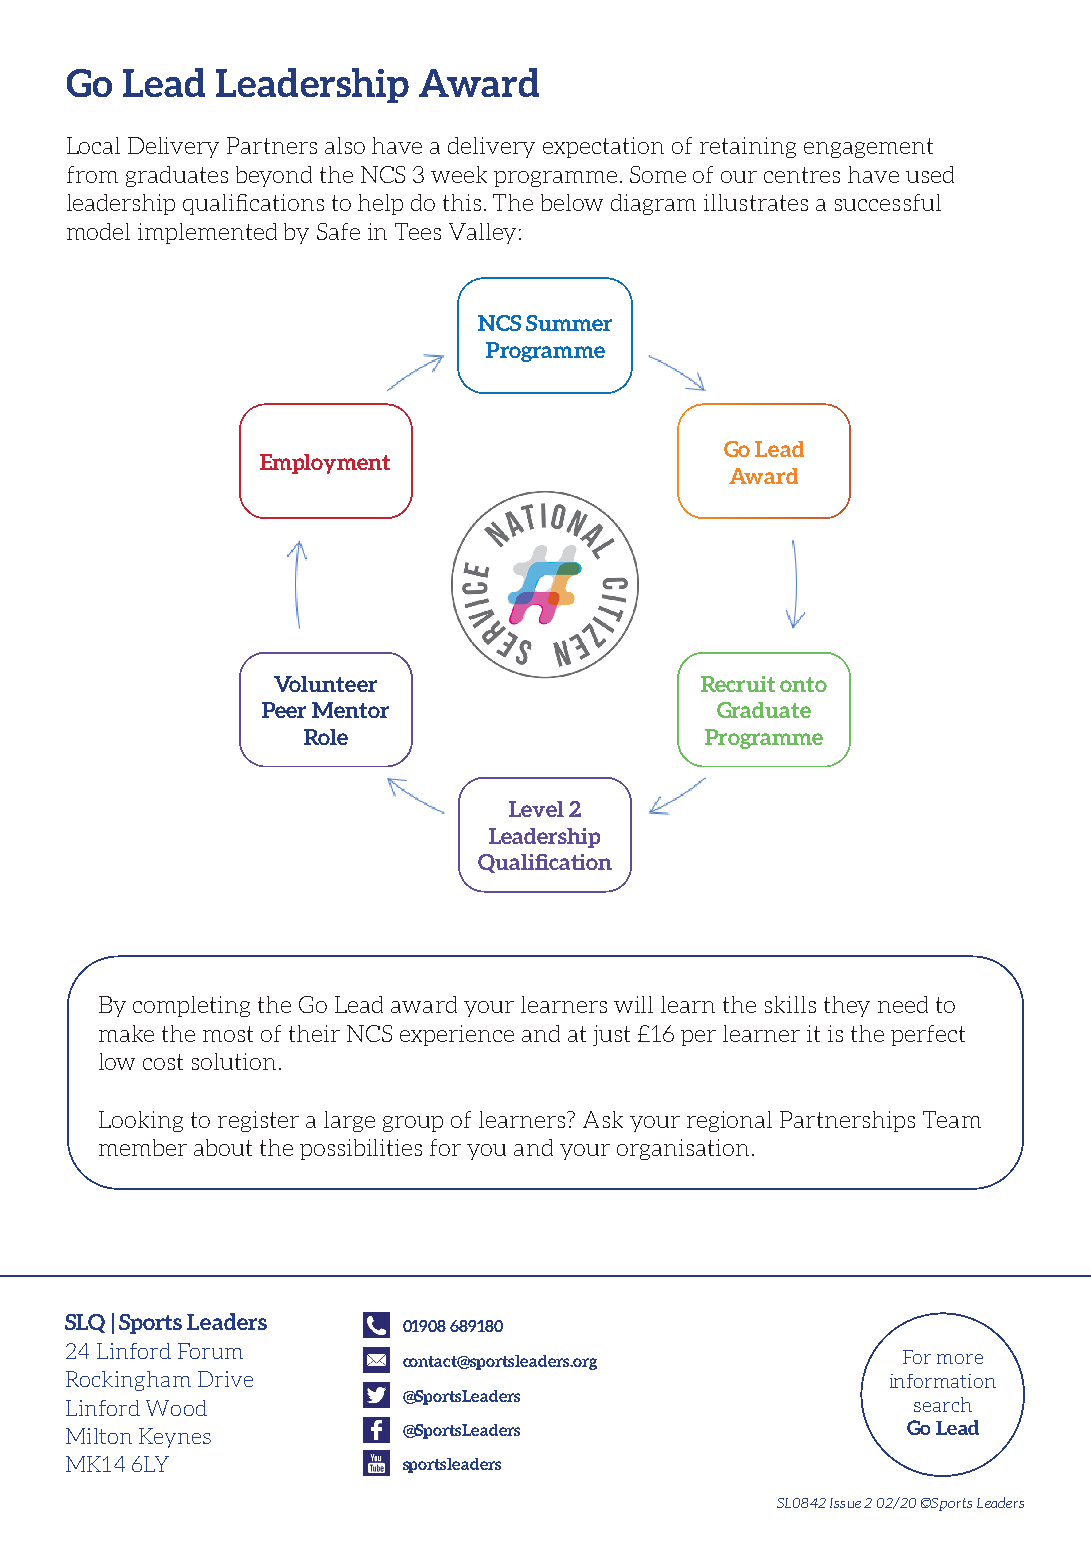 This document has width=1091, height=1543. I want to click on onto, so click(803, 684).
